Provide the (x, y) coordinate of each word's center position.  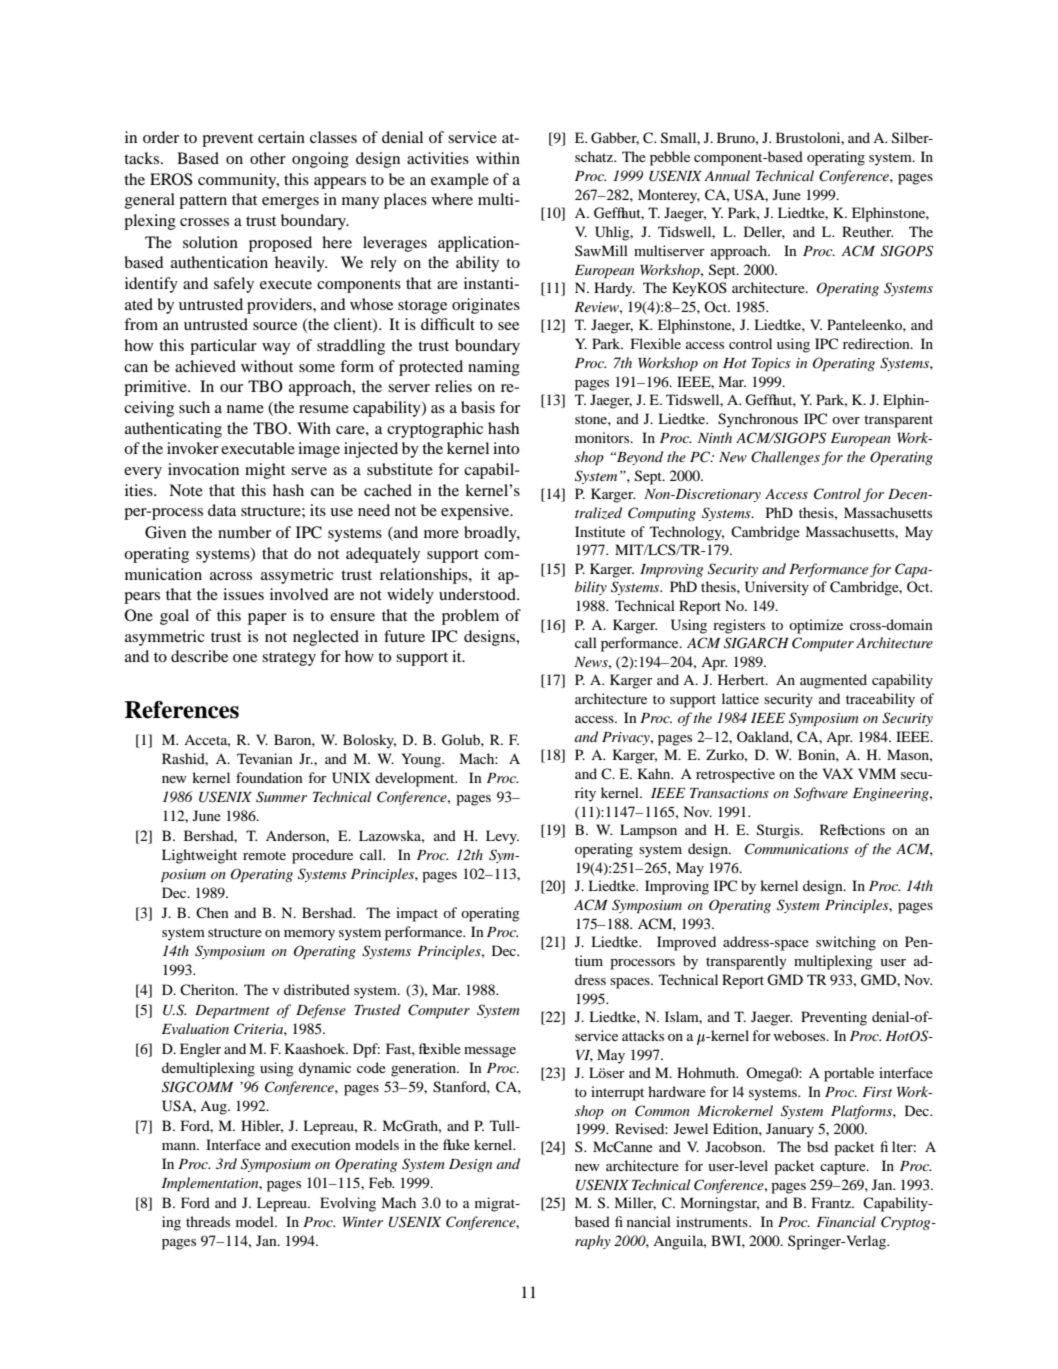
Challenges (785, 458)
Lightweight (199, 856)
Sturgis (779, 831)
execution (321, 1144)
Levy (502, 837)
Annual (727, 175)
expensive (476, 512)
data (222, 510)
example (460, 181)
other (268, 158)
